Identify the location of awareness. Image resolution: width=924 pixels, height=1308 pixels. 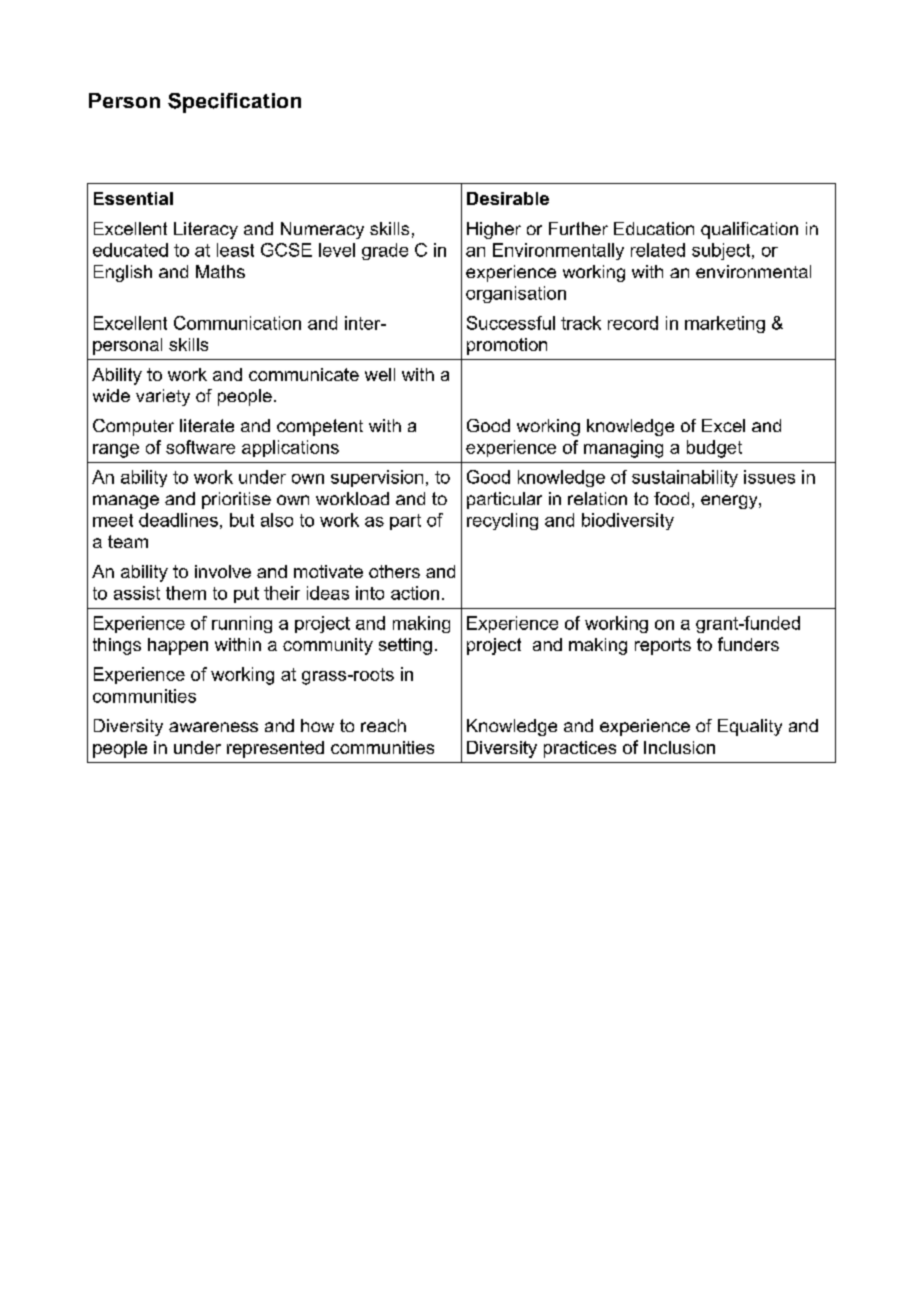
(213, 727).
